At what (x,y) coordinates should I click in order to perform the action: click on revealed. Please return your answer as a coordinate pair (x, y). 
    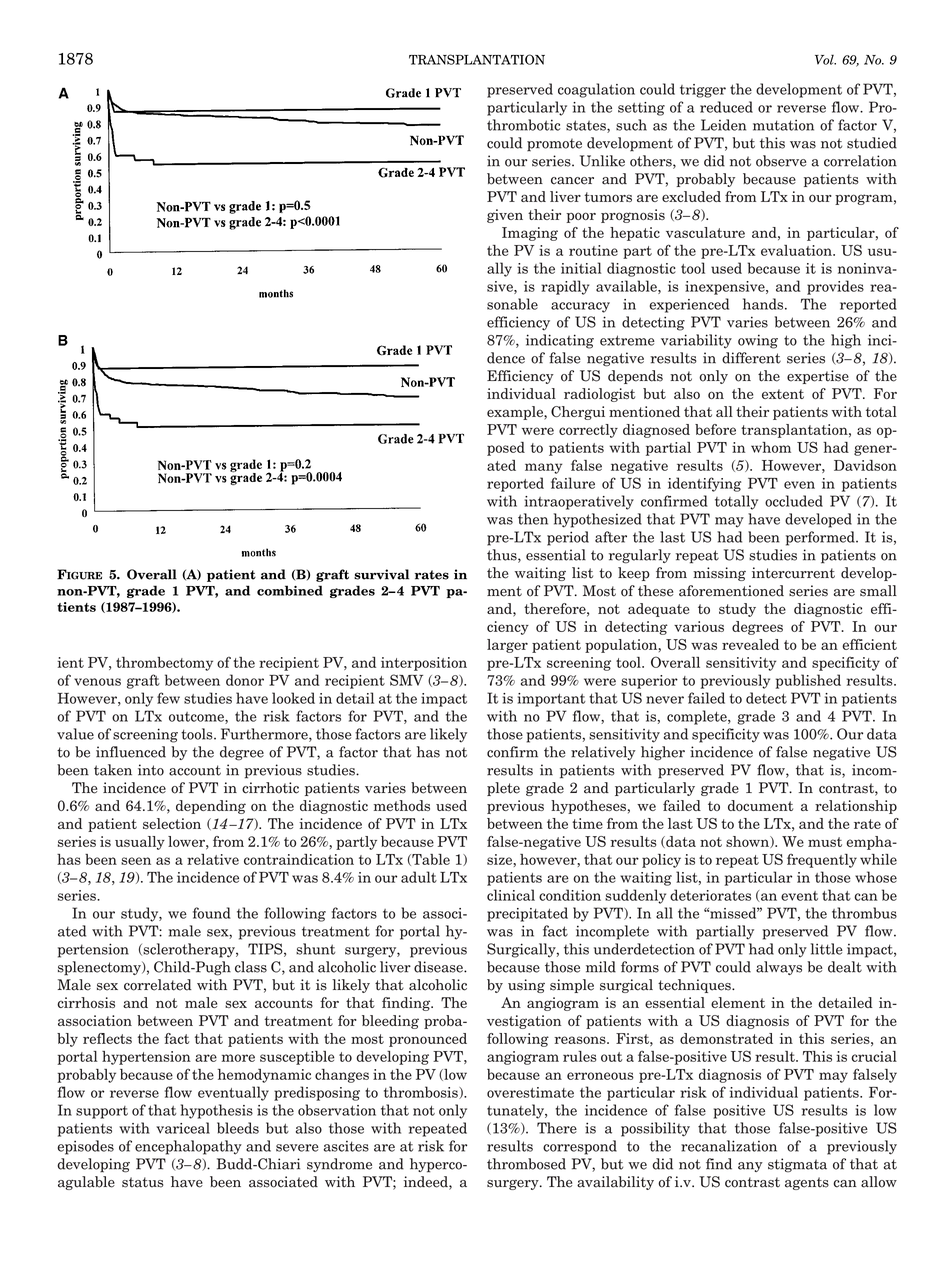
    Looking at the image, I should click on (750, 644).
